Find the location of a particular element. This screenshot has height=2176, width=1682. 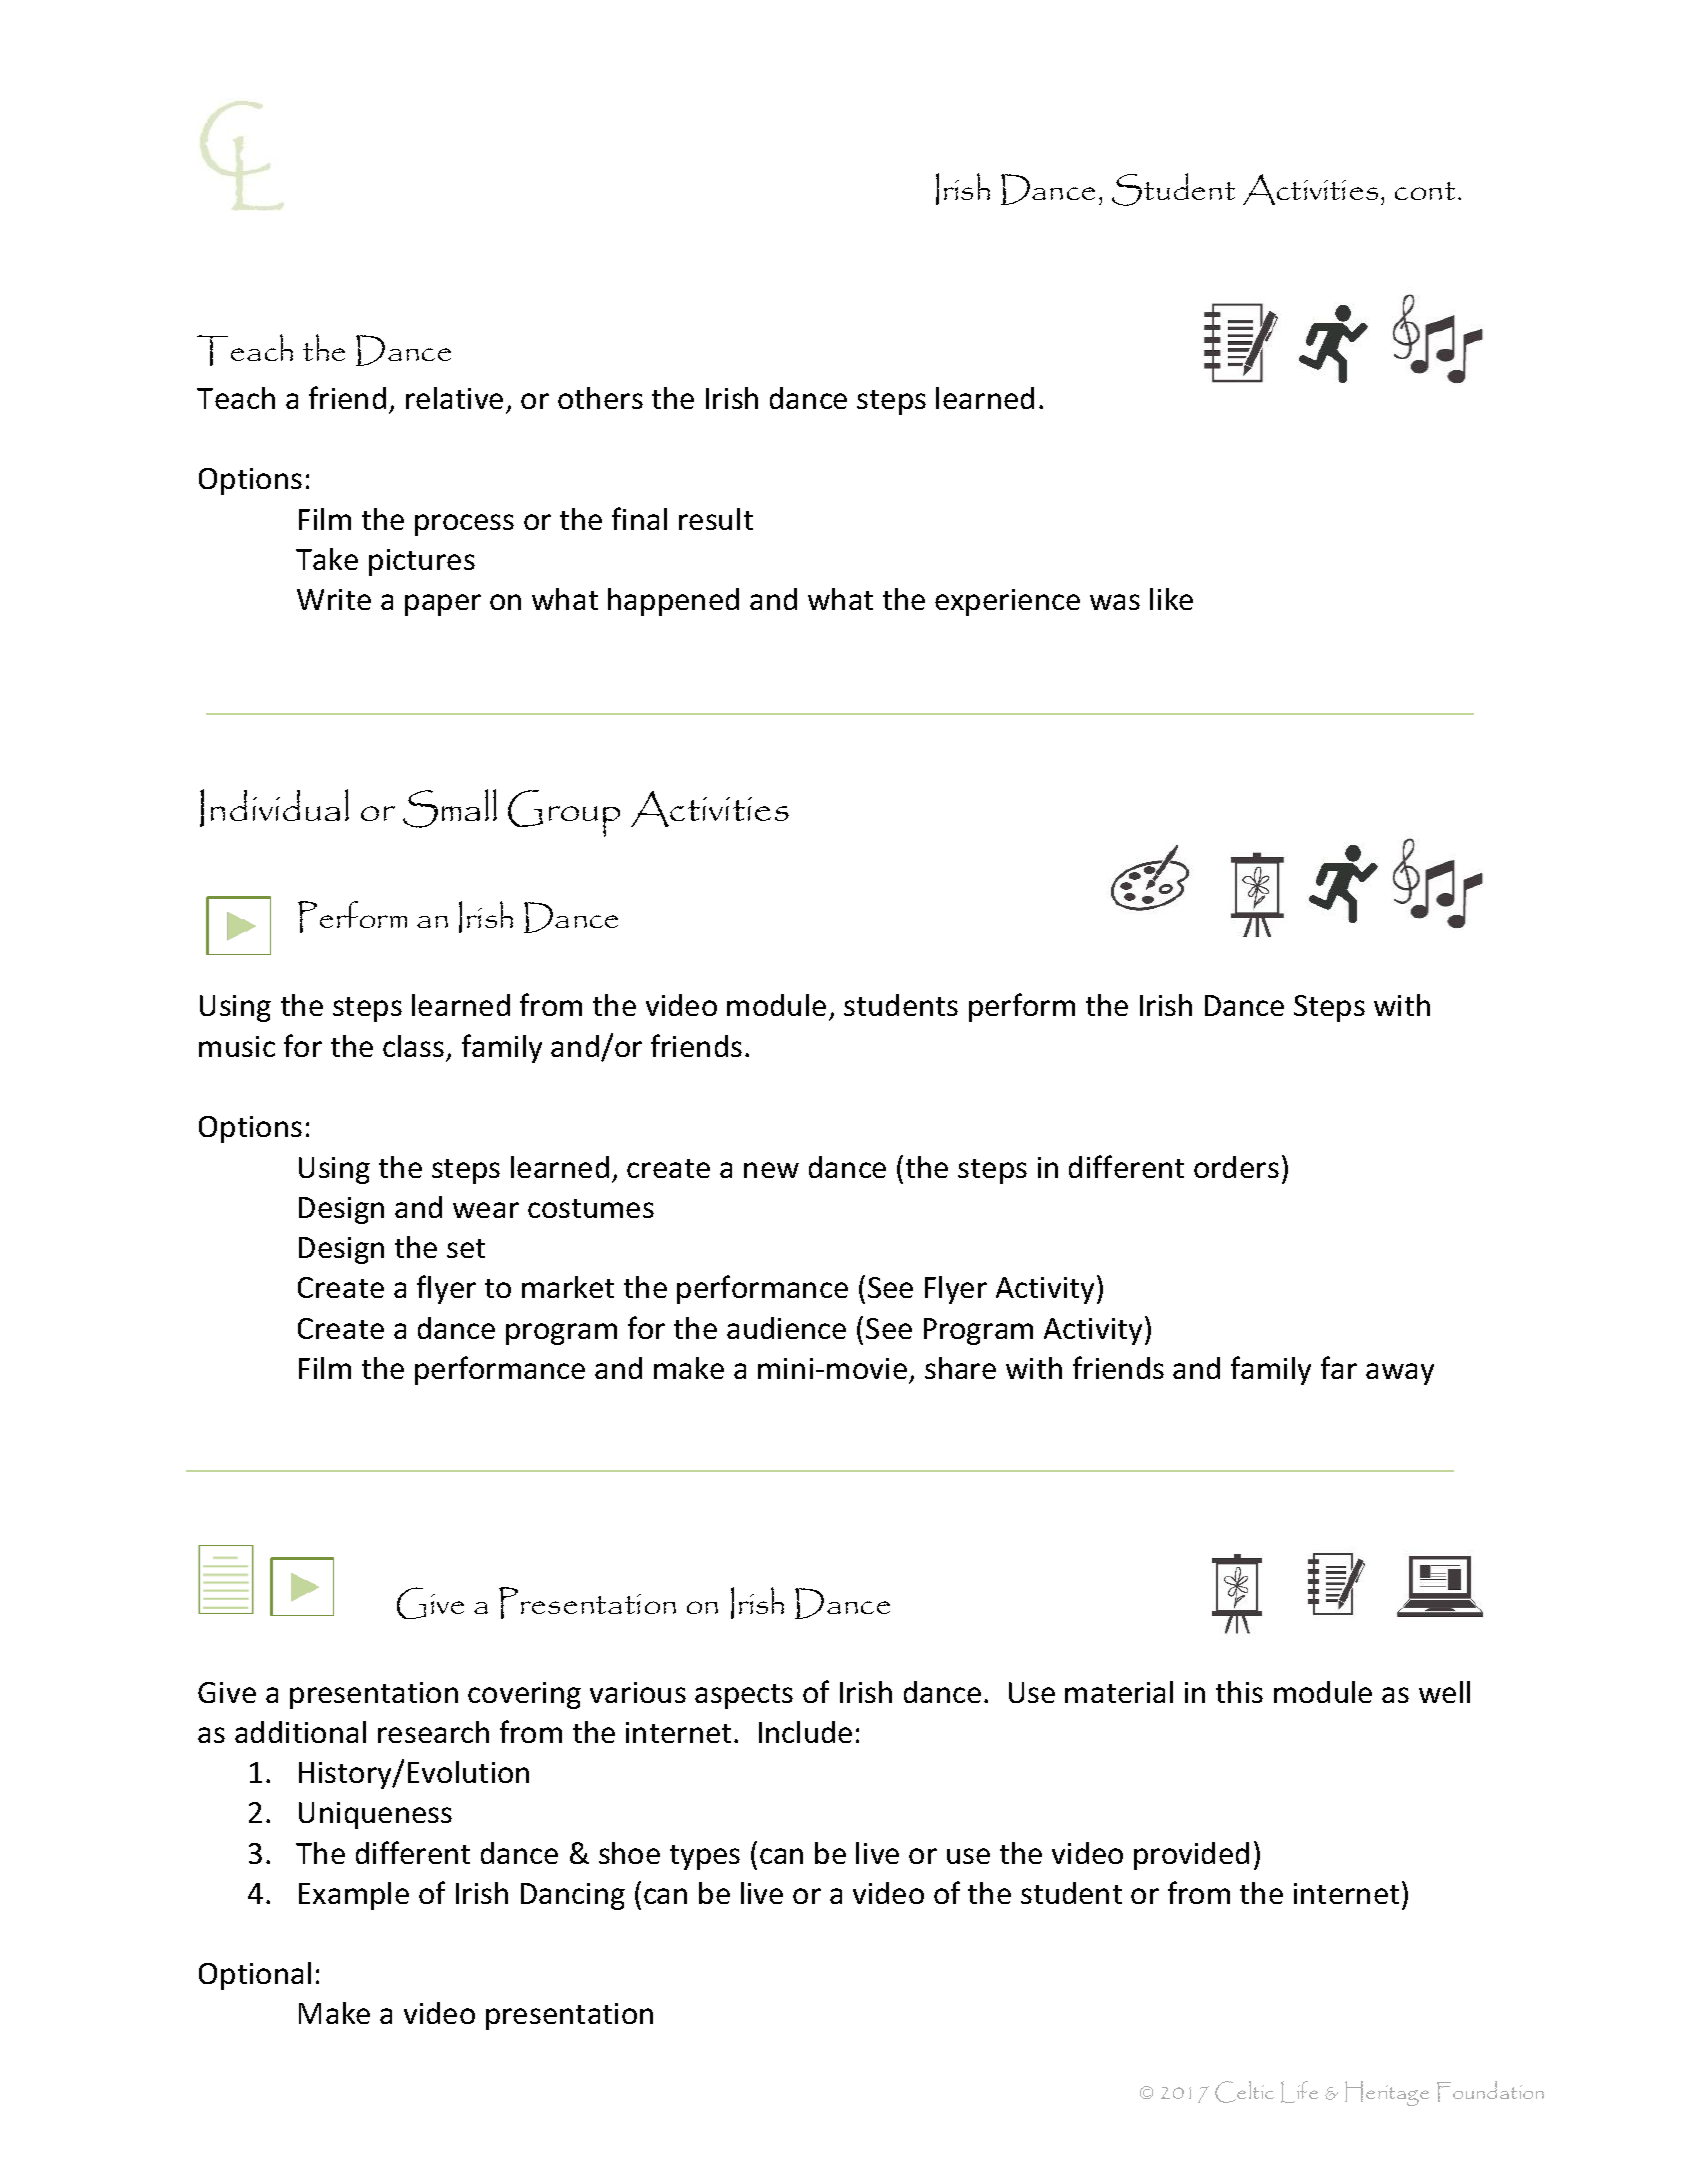

set is located at coordinates (466, 1248).
